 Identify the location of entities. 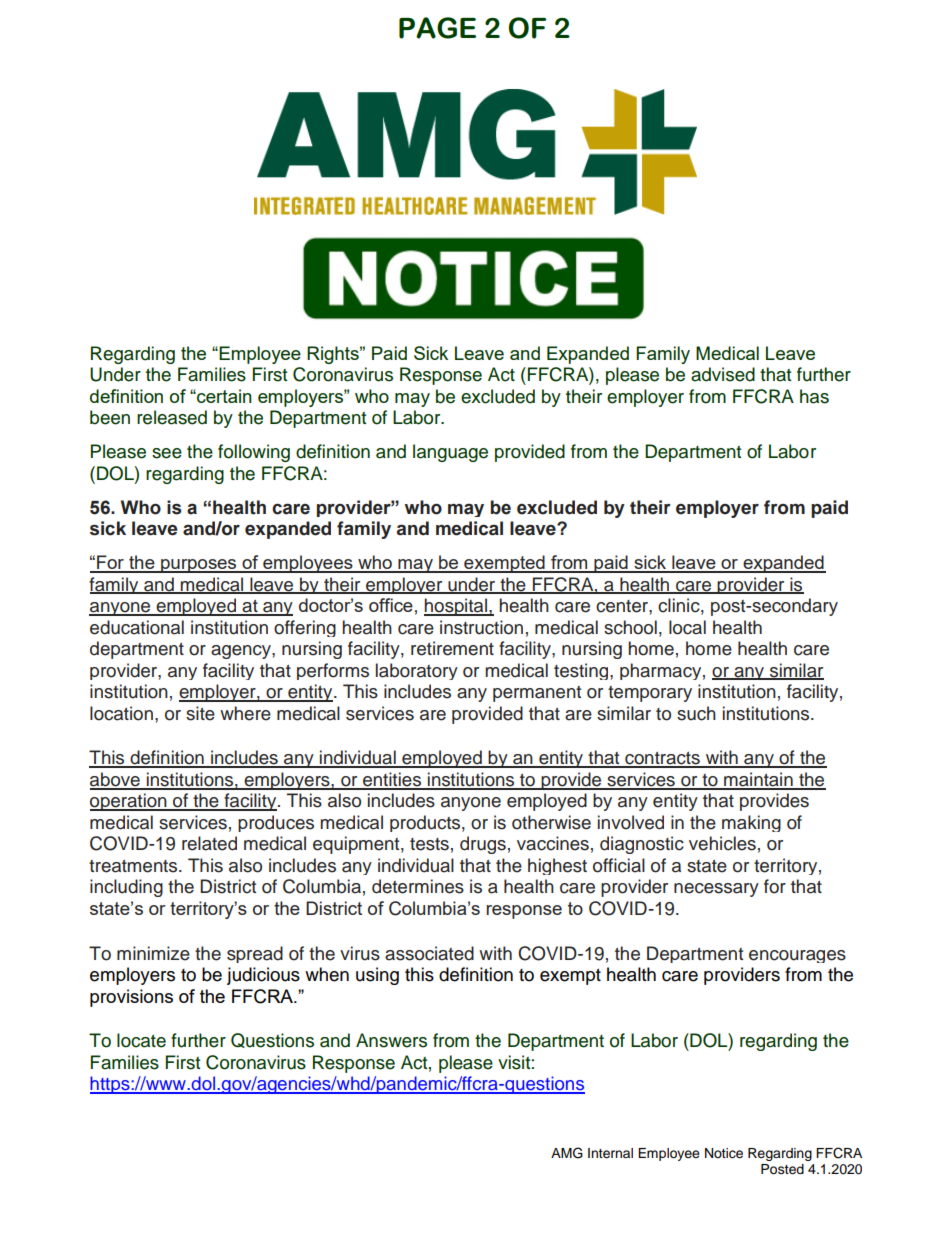
(392, 780).
